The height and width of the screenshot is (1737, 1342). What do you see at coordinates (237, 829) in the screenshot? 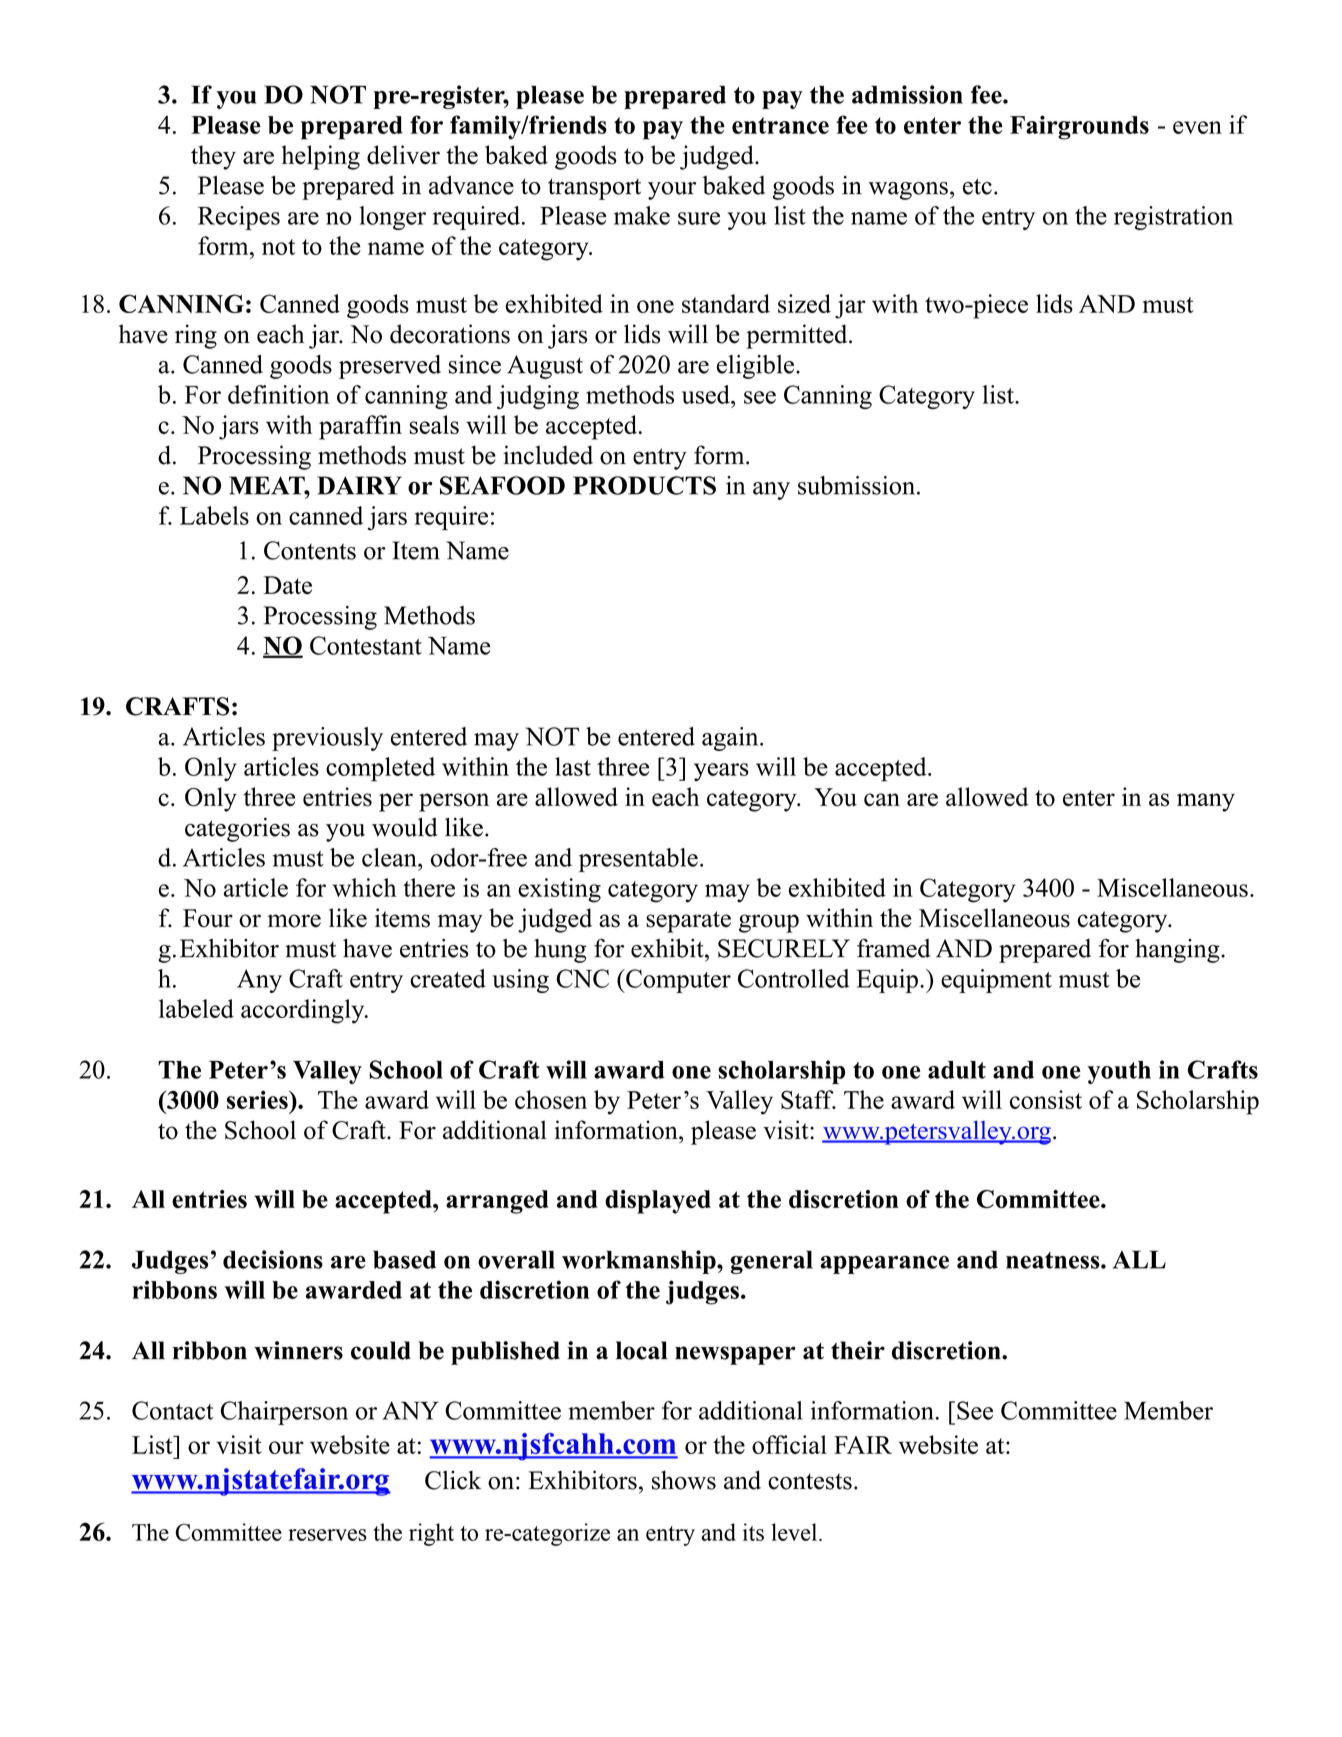
I see `categories` at bounding box center [237, 829].
